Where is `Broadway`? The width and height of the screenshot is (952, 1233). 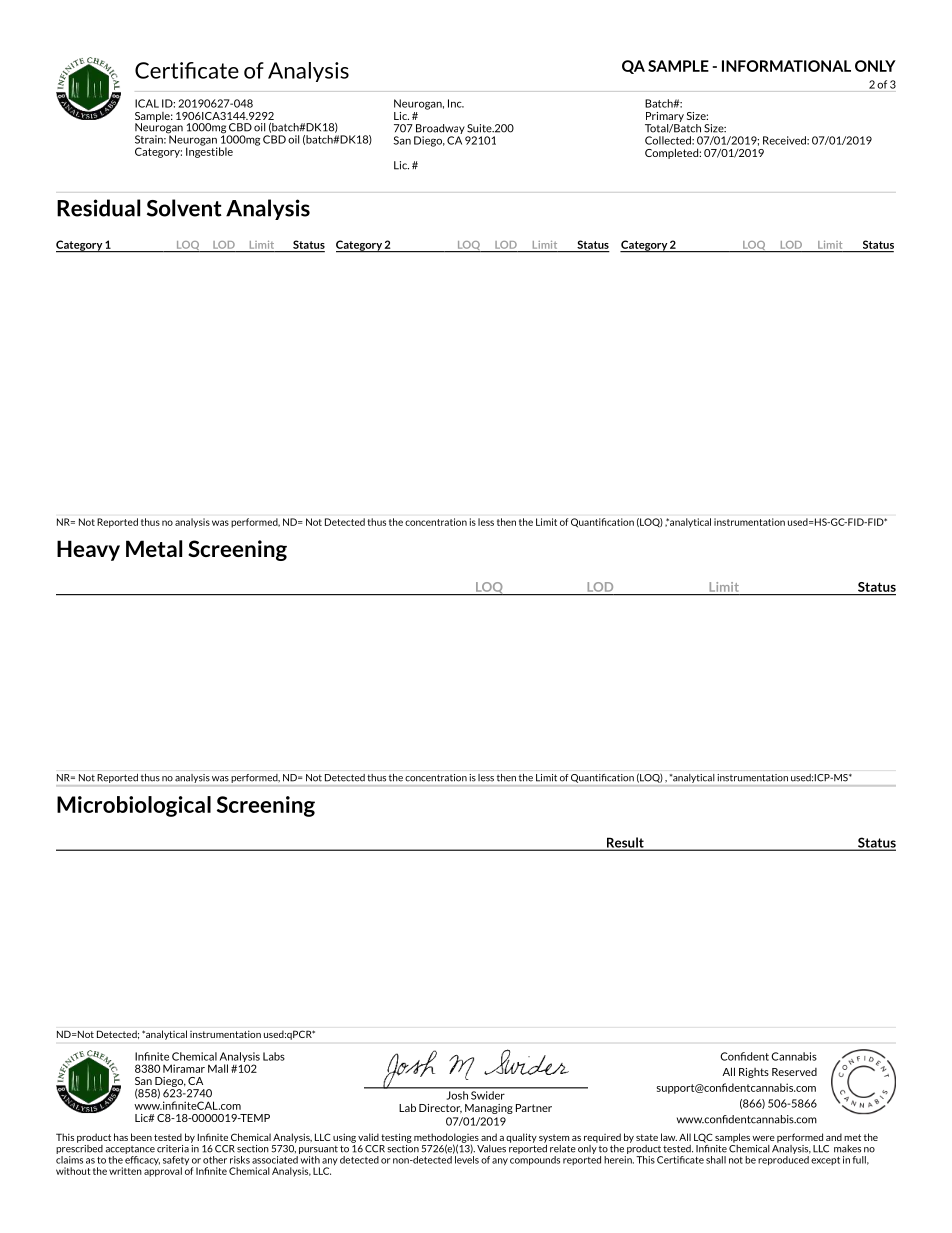 Broadway is located at coordinates (439, 130).
